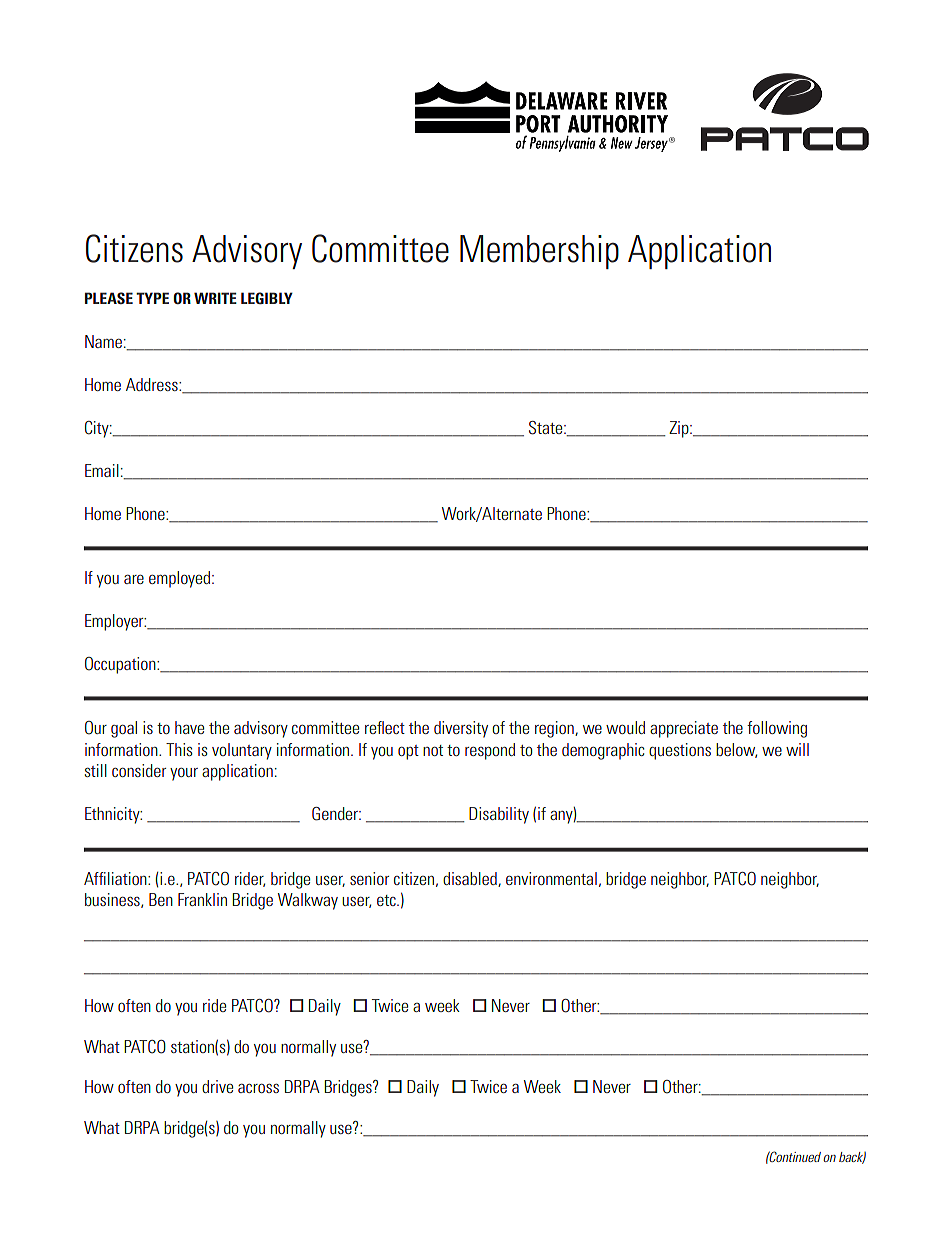 This document has height=1233, width=952. What do you see at coordinates (184, 774) in the document?
I see `your` at bounding box center [184, 774].
